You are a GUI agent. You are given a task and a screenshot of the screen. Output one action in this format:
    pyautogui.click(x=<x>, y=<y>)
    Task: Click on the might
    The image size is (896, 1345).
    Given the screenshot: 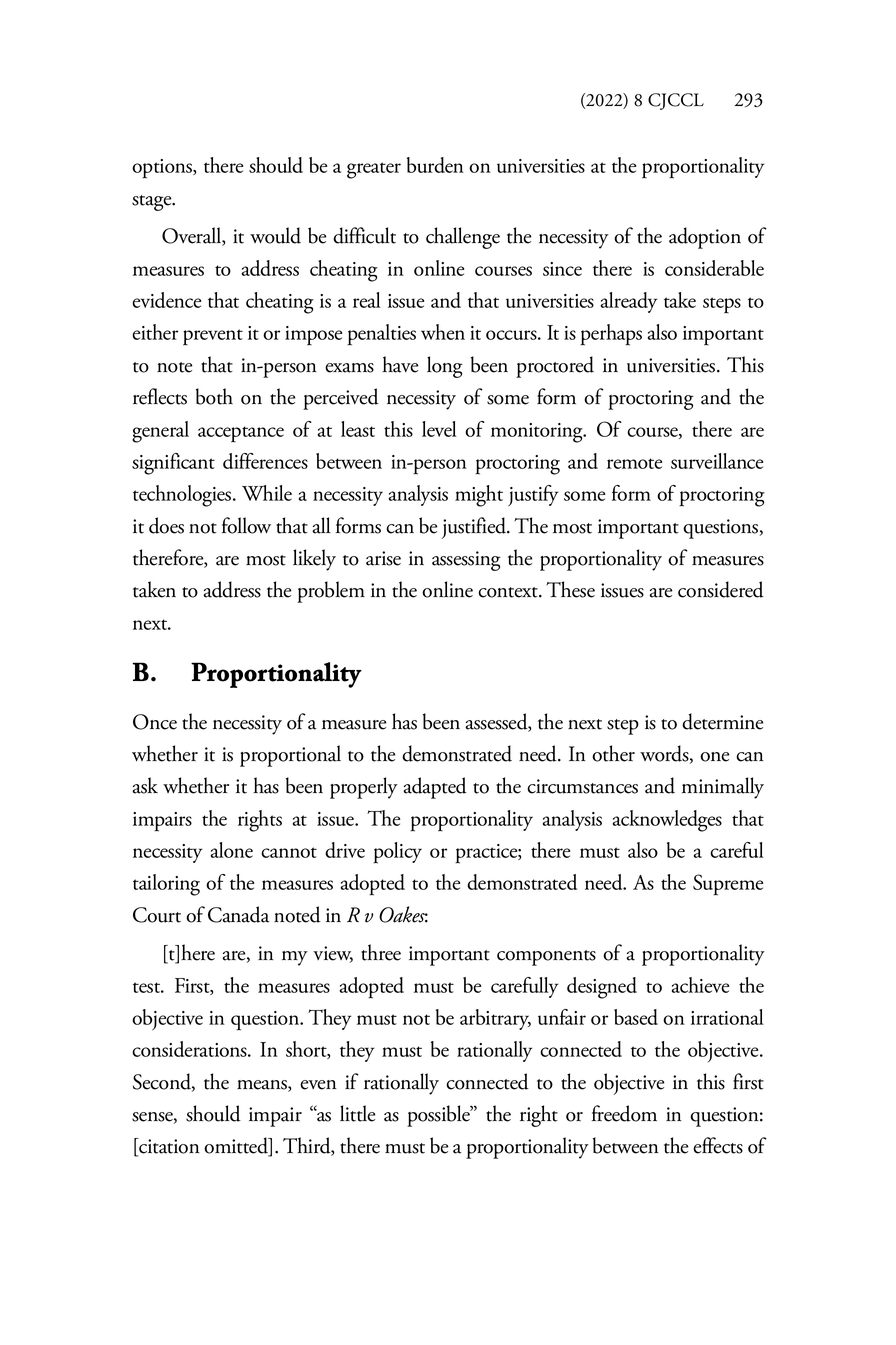 What is the action you would take?
    pyautogui.click(x=479, y=496)
